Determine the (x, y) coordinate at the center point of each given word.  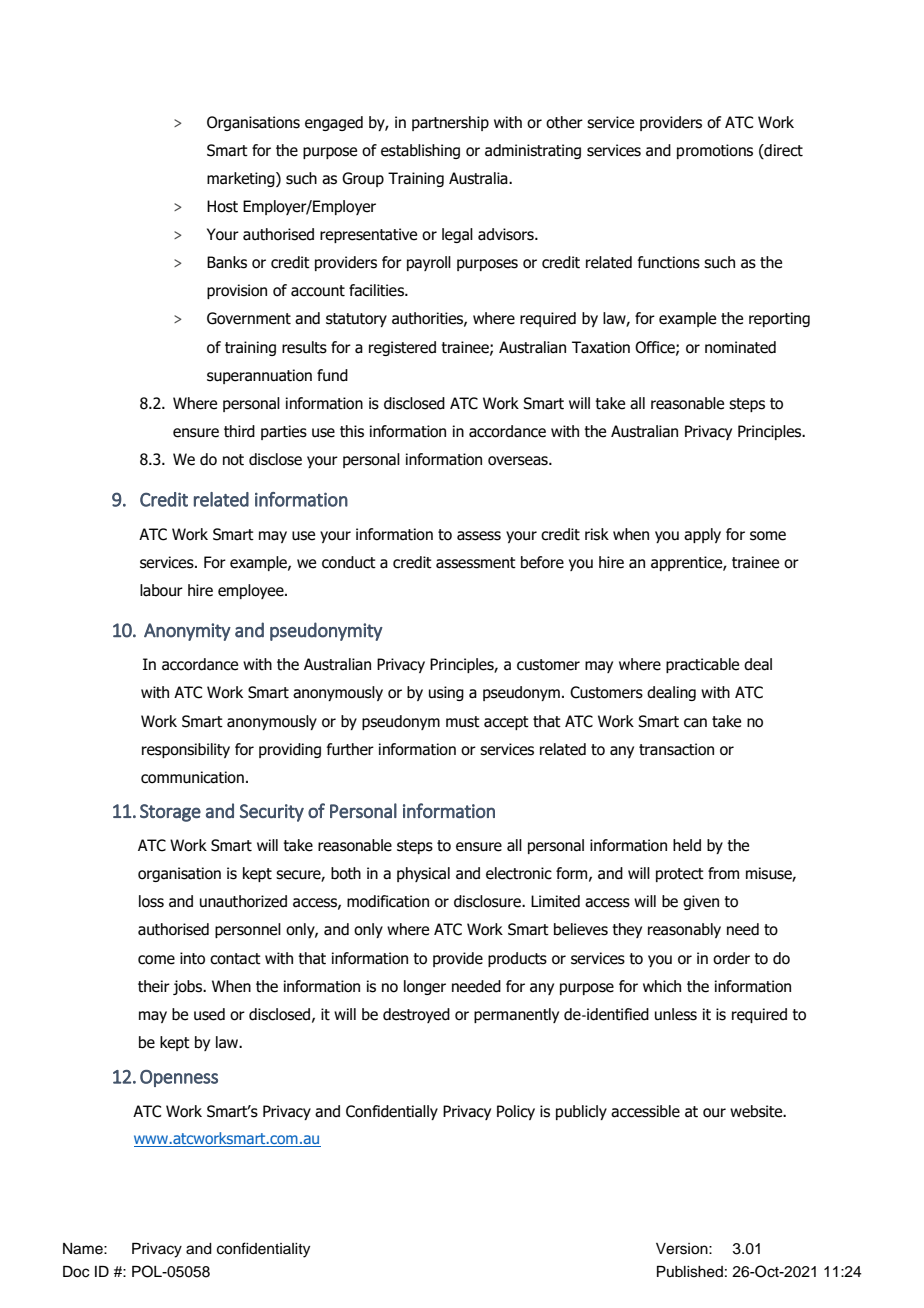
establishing (420, 151)
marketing (242, 179)
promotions (715, 151)
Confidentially (392, 1112)
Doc (76, 1272)
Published (690, 1272)
